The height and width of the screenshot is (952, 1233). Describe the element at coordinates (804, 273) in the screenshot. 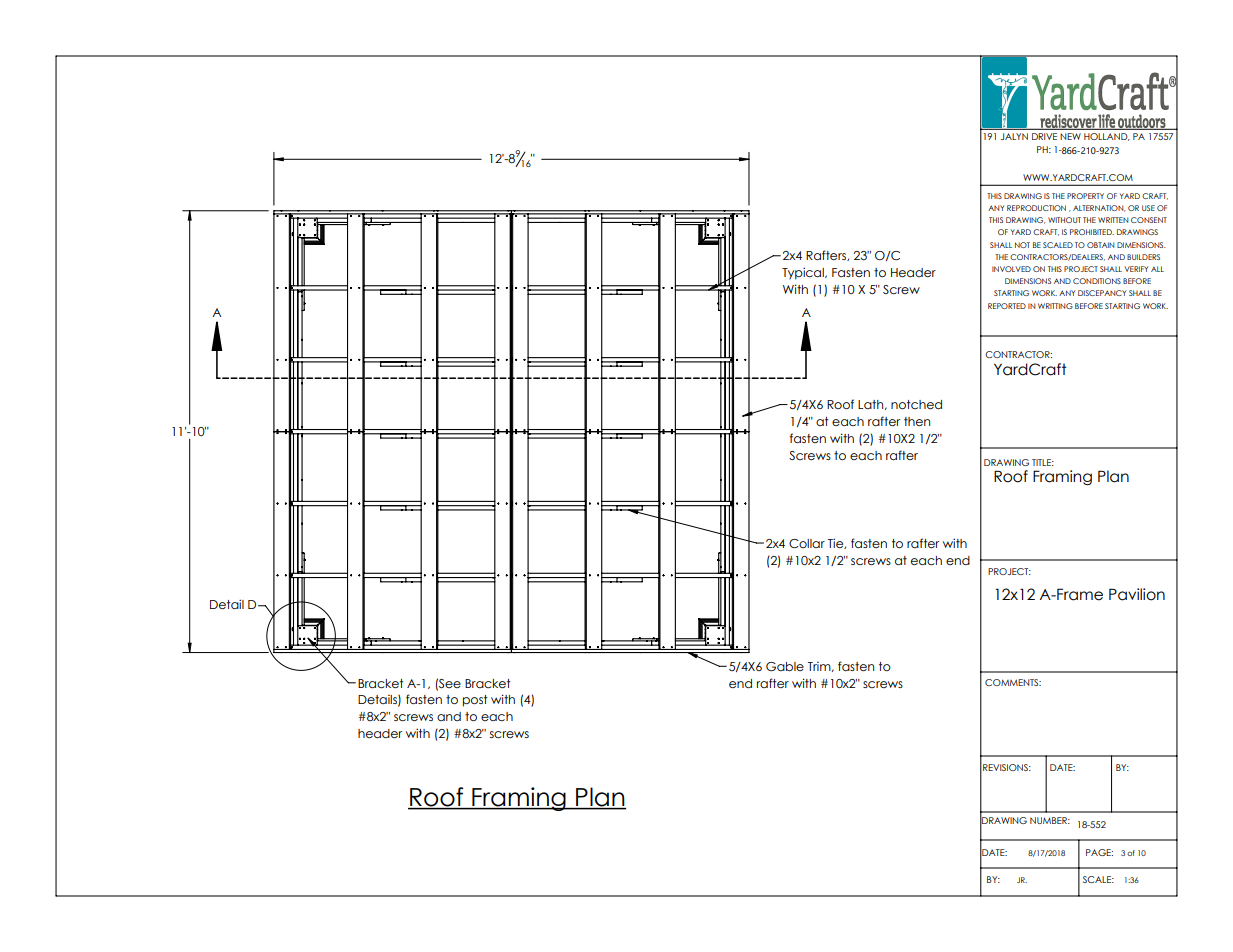

I see `Typical` at that location.
